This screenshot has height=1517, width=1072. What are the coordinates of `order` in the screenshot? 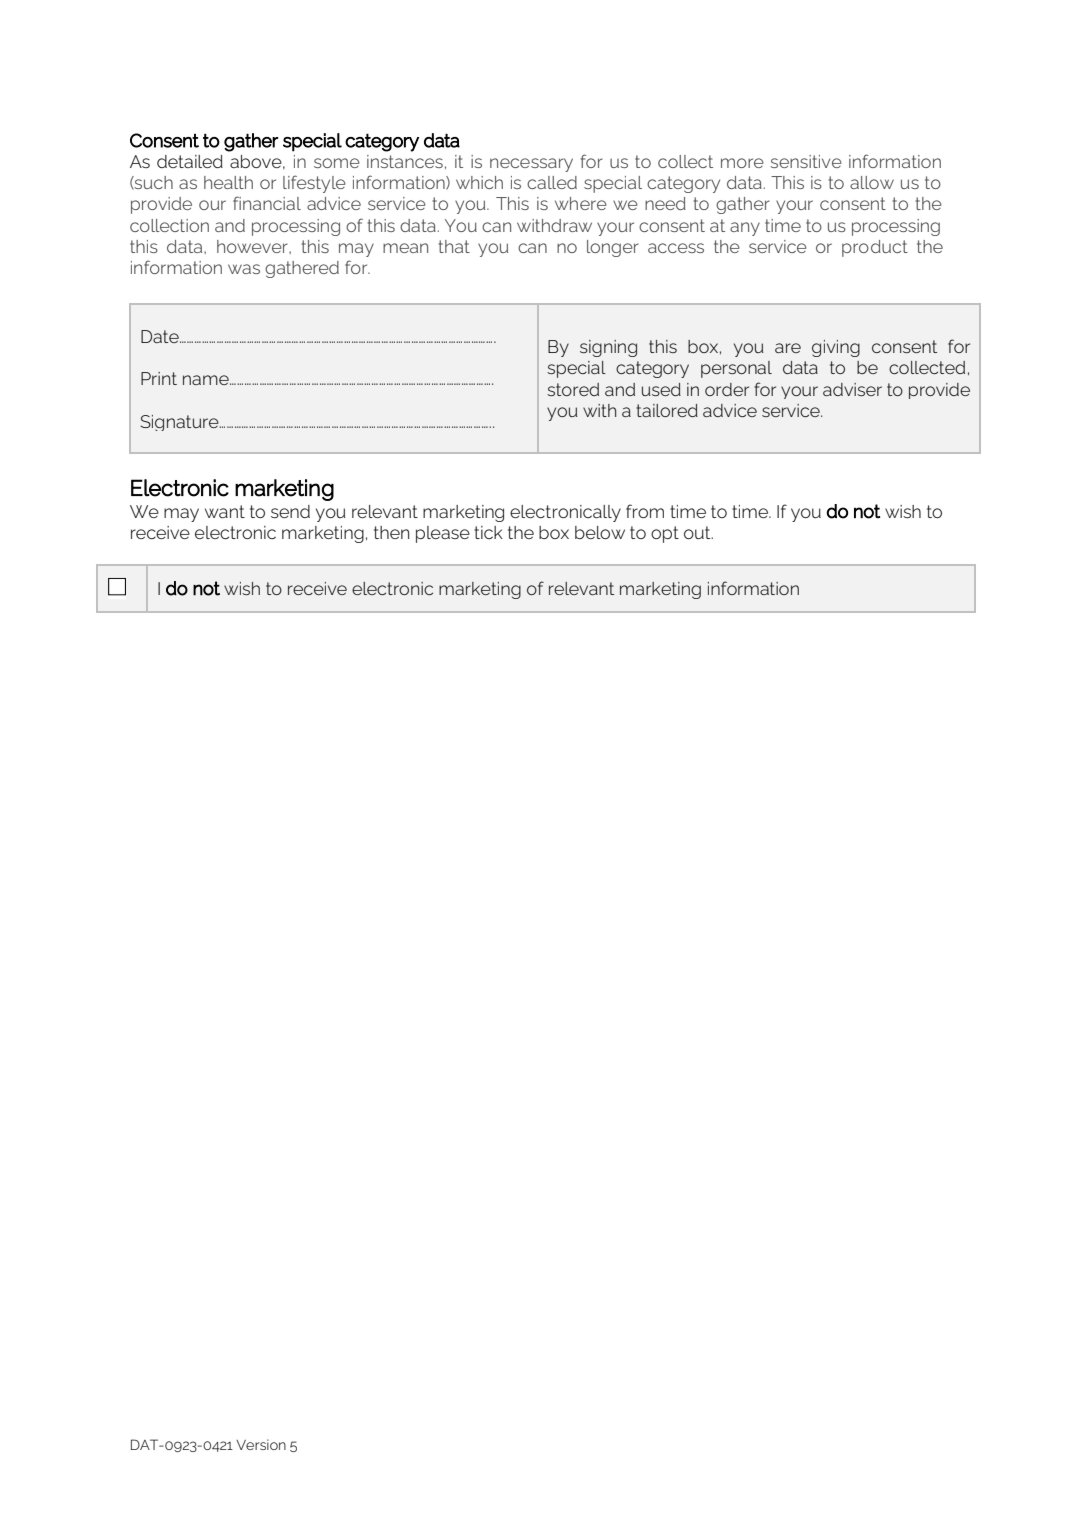 It's located at (727, 389).
